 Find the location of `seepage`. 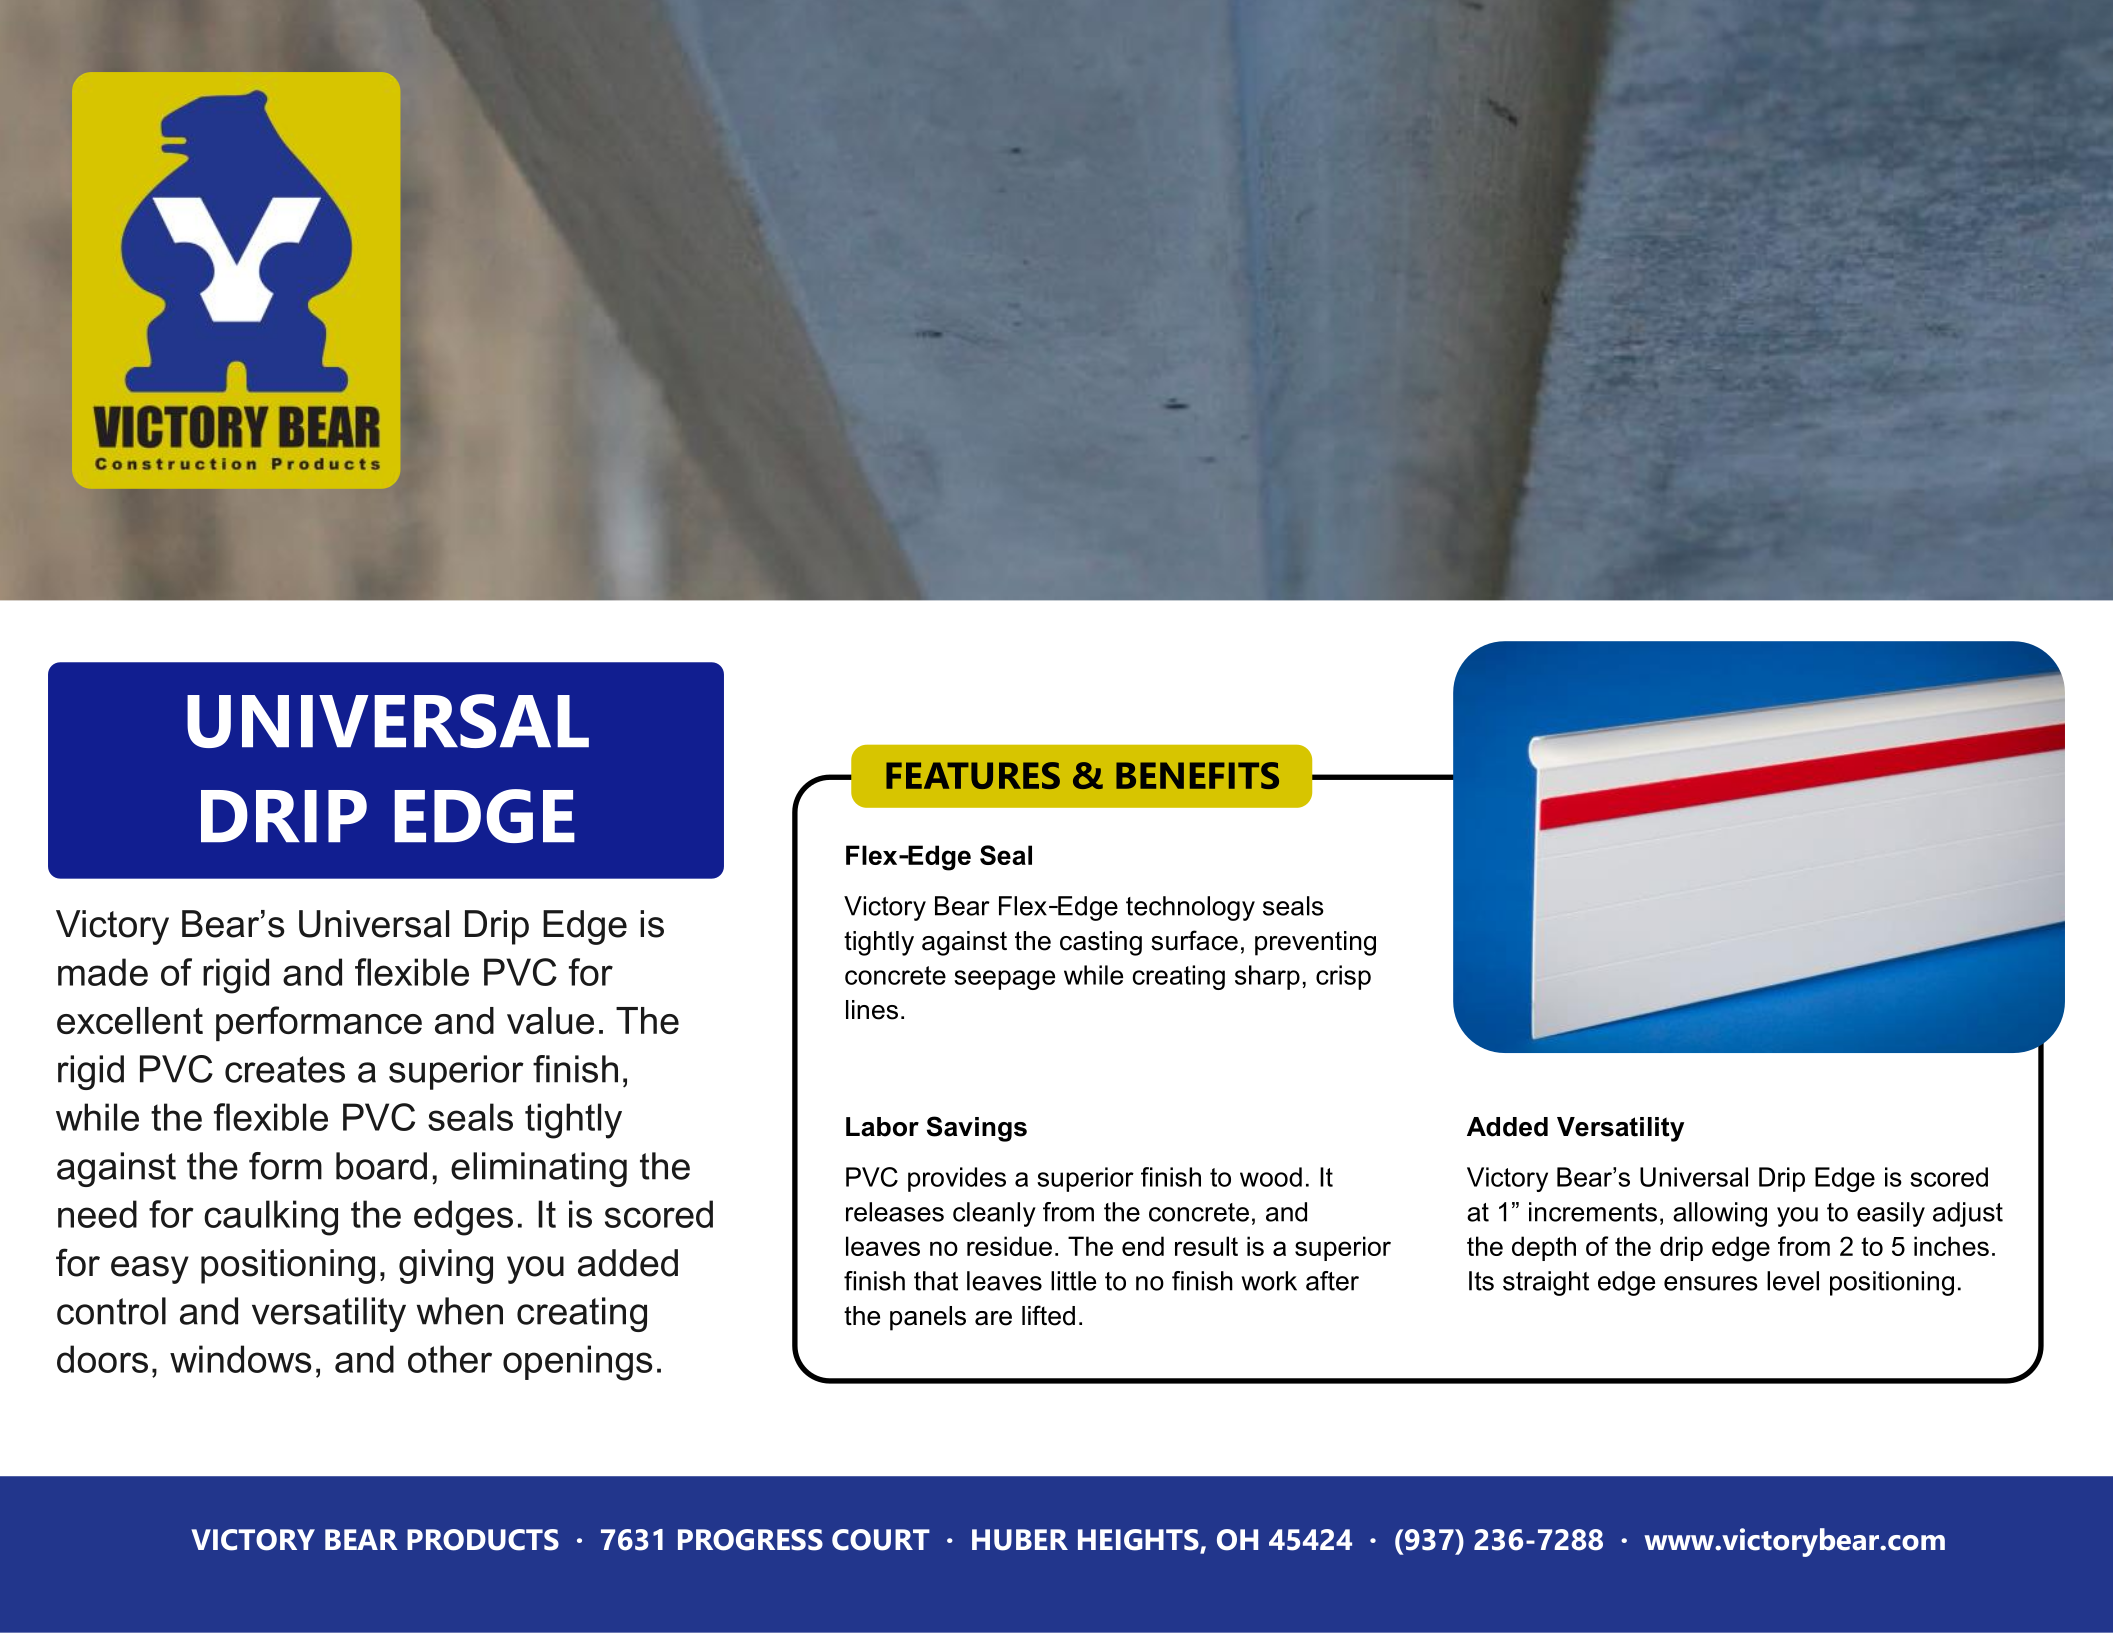

seepage is located at coordinates (1004, 980).
